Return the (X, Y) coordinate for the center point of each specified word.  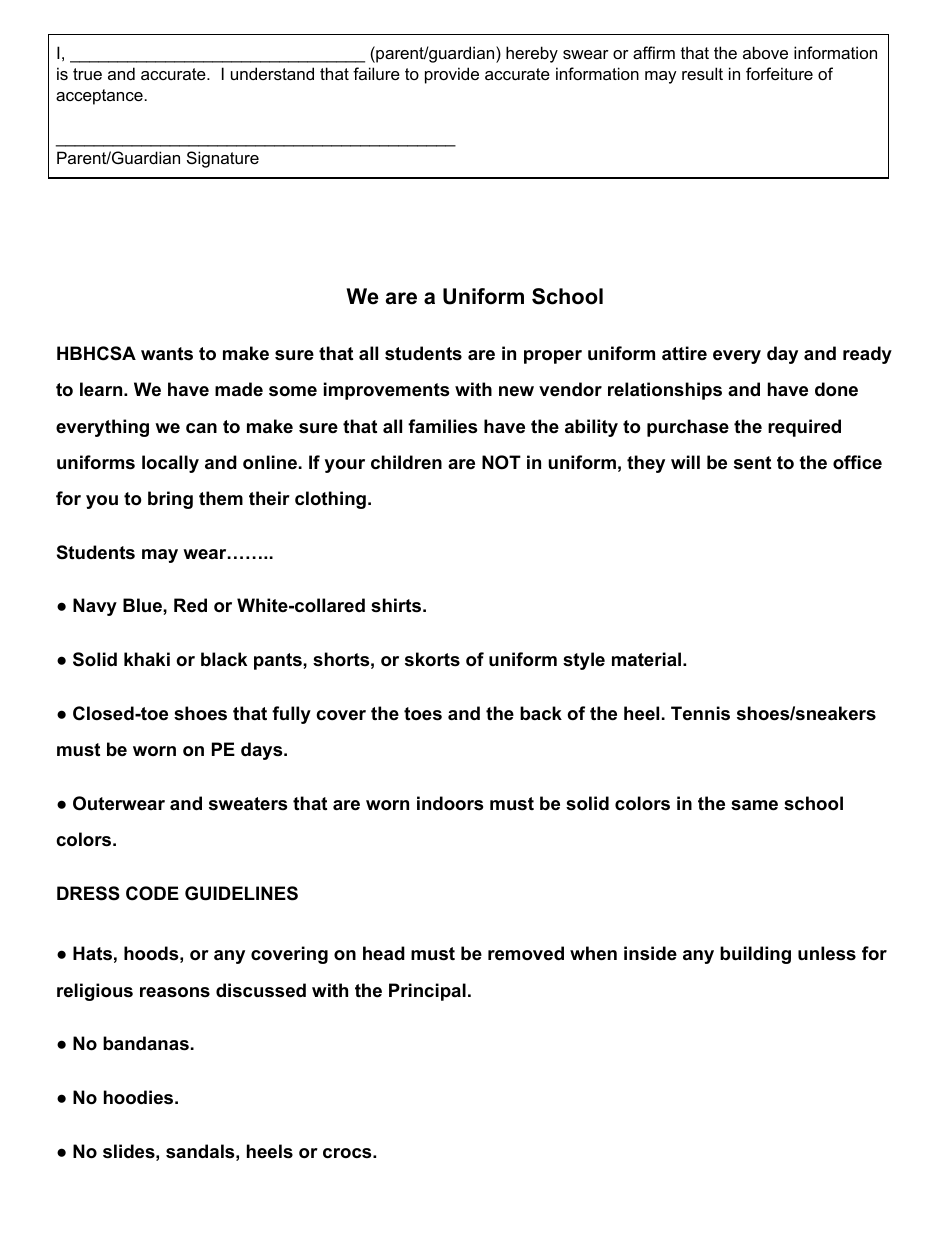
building (755, 955)
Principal (427, 992)
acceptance (99, 97)
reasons (175, 992)
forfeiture (779, 73)
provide (452, 75)
